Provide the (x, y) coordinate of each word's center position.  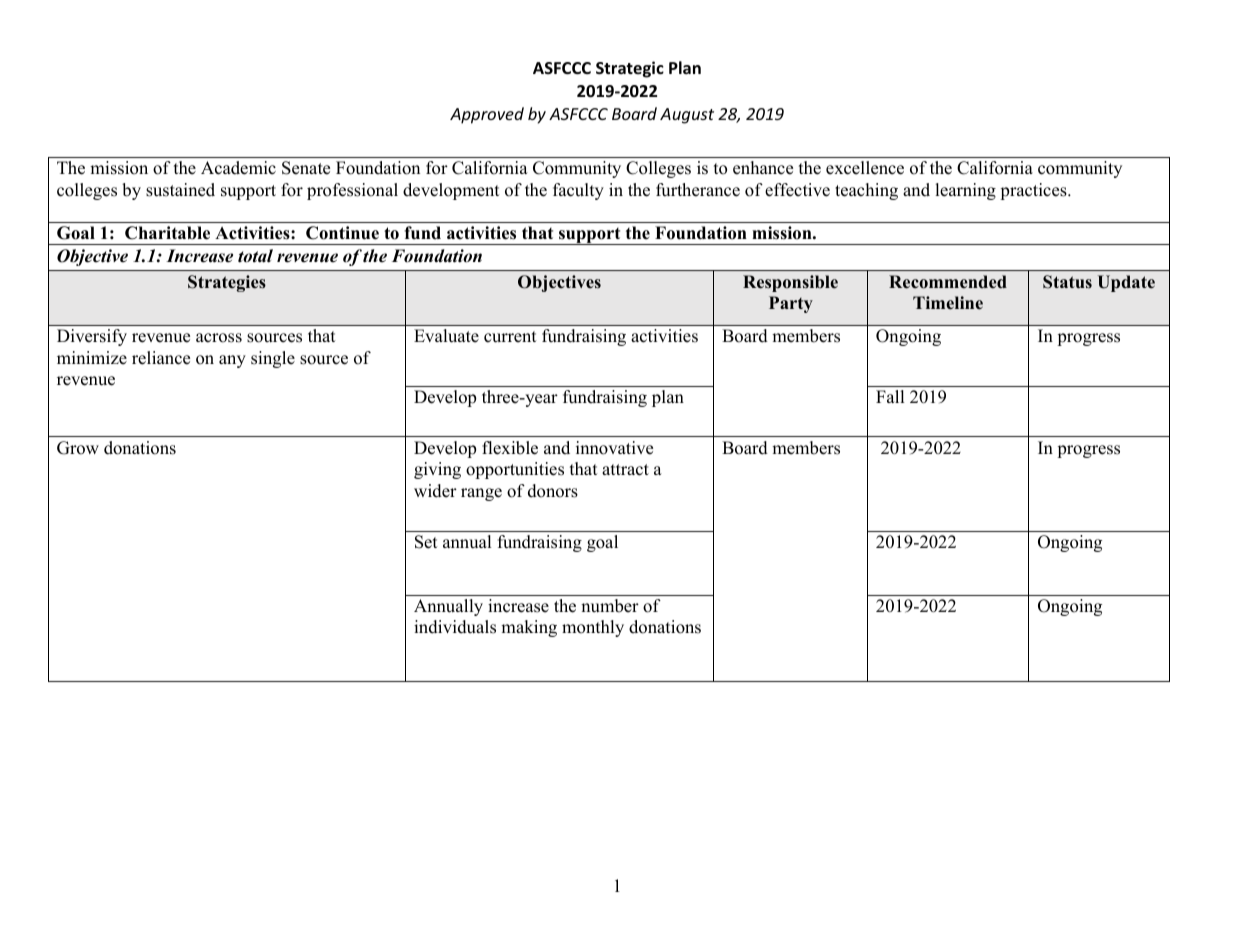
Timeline (948, 303)
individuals (455, 627)
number (610, 606)
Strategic (630, 69)
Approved (487, 115)
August (687, 116)
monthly (593, 628)
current (510, 337)
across (219, 338)
